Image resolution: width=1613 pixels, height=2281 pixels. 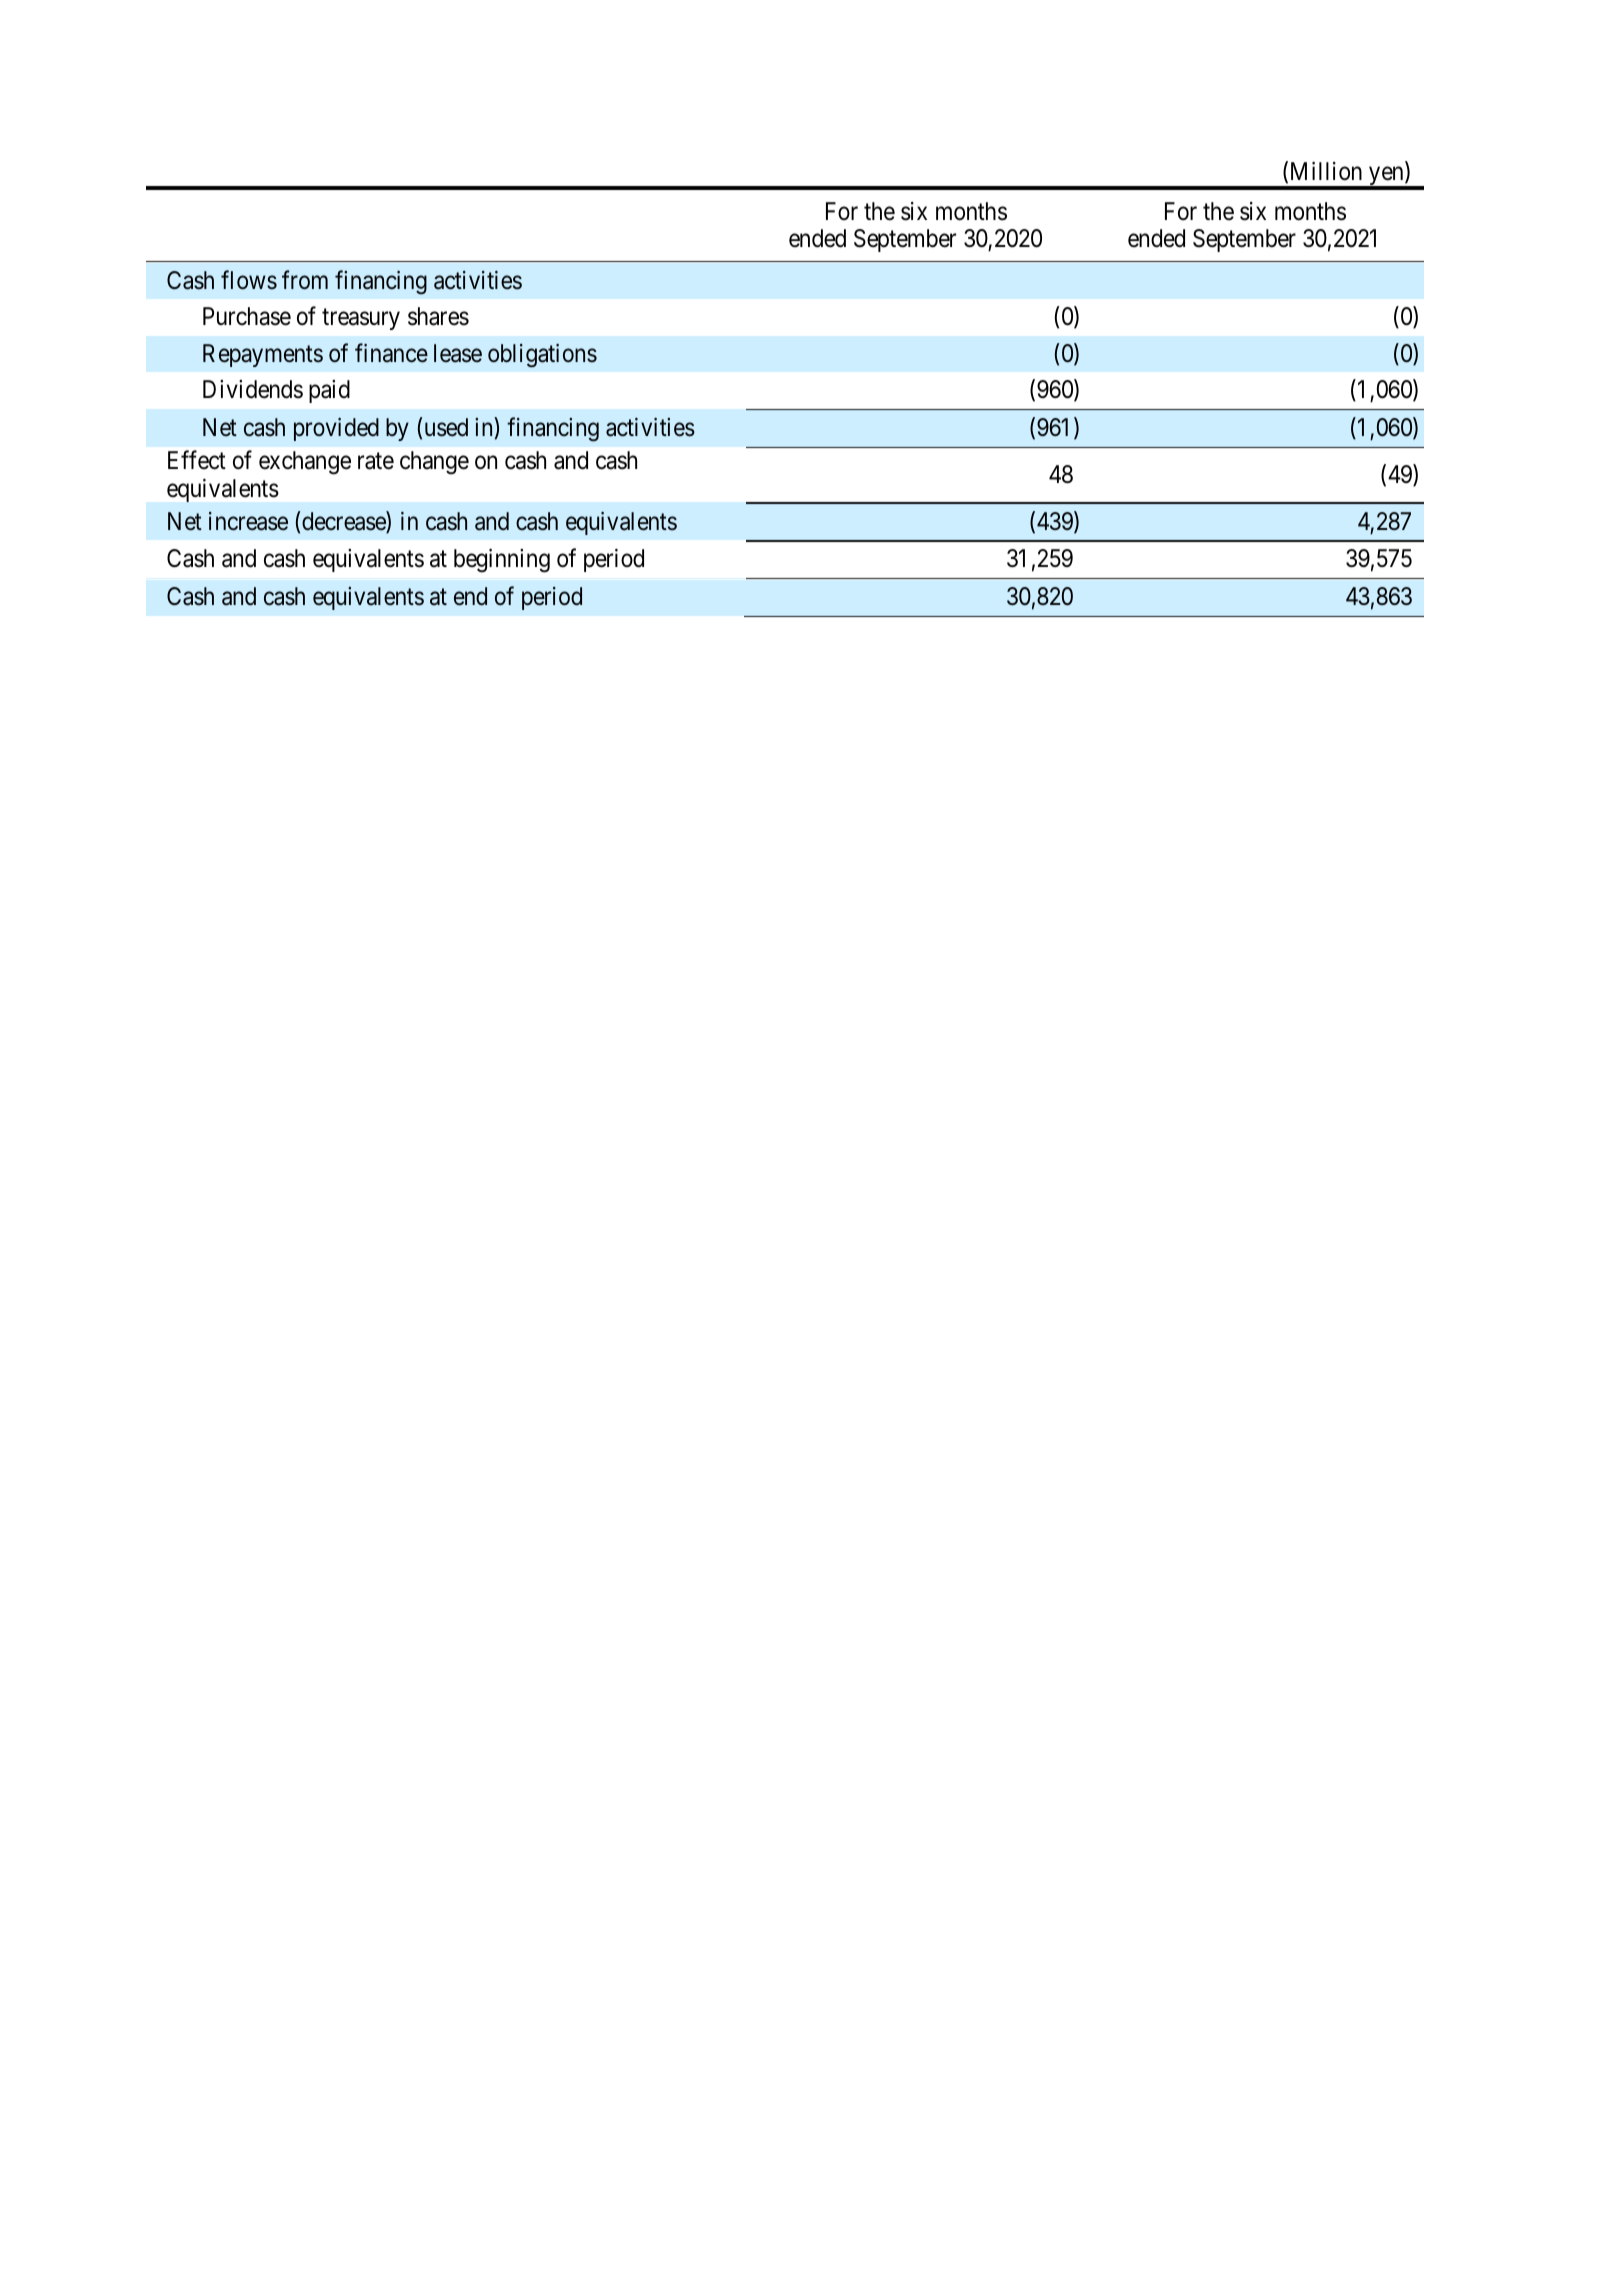 I want to click on flows, so click(x=249, y=280).
